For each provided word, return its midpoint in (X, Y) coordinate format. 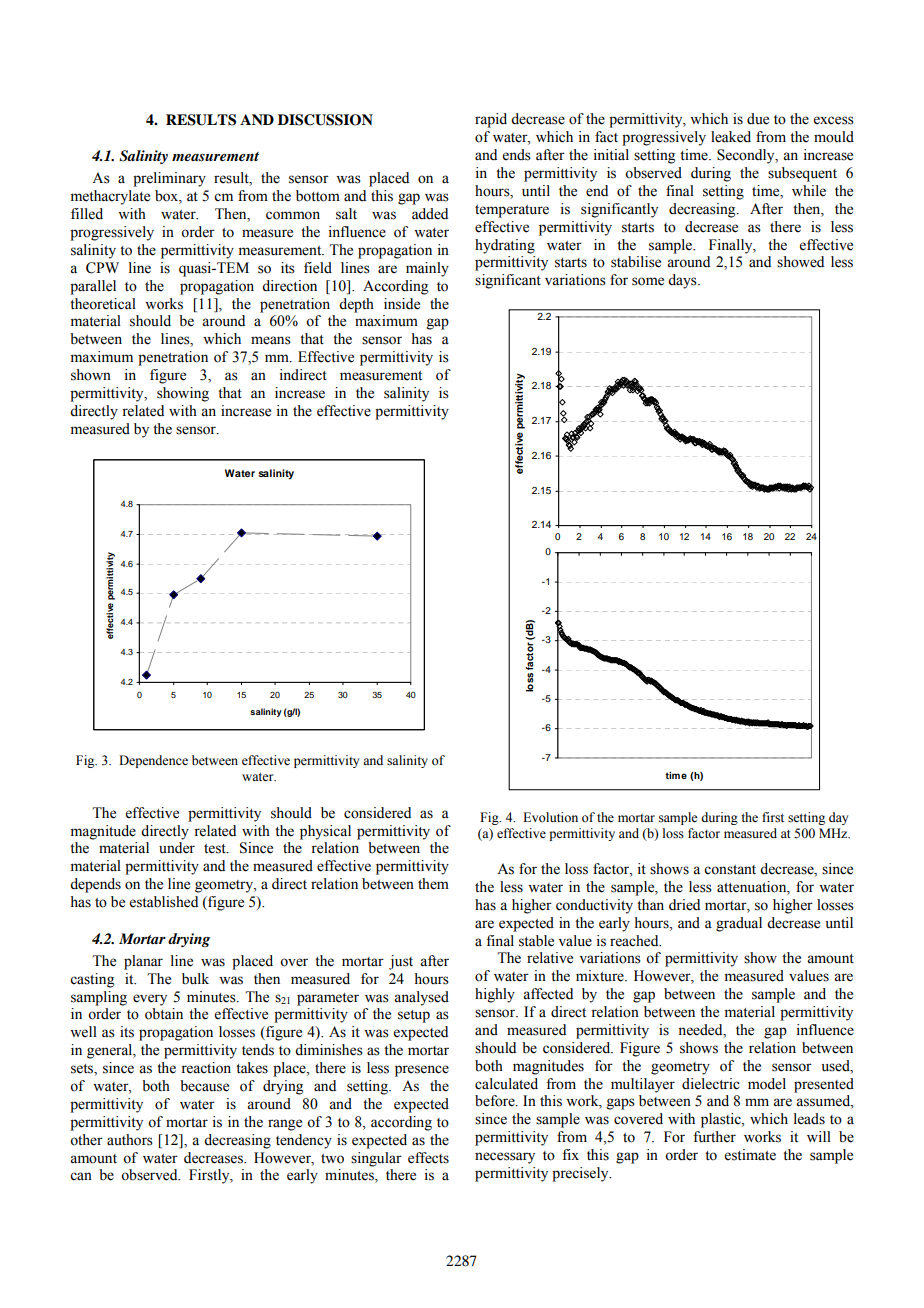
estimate (750, 1155)
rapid (491, 120)
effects (428, 1158)
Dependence (153, 761)
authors (130, 1140)
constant (730, 870)
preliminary (169, 179)
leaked (731, 137)
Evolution (550, 817)
